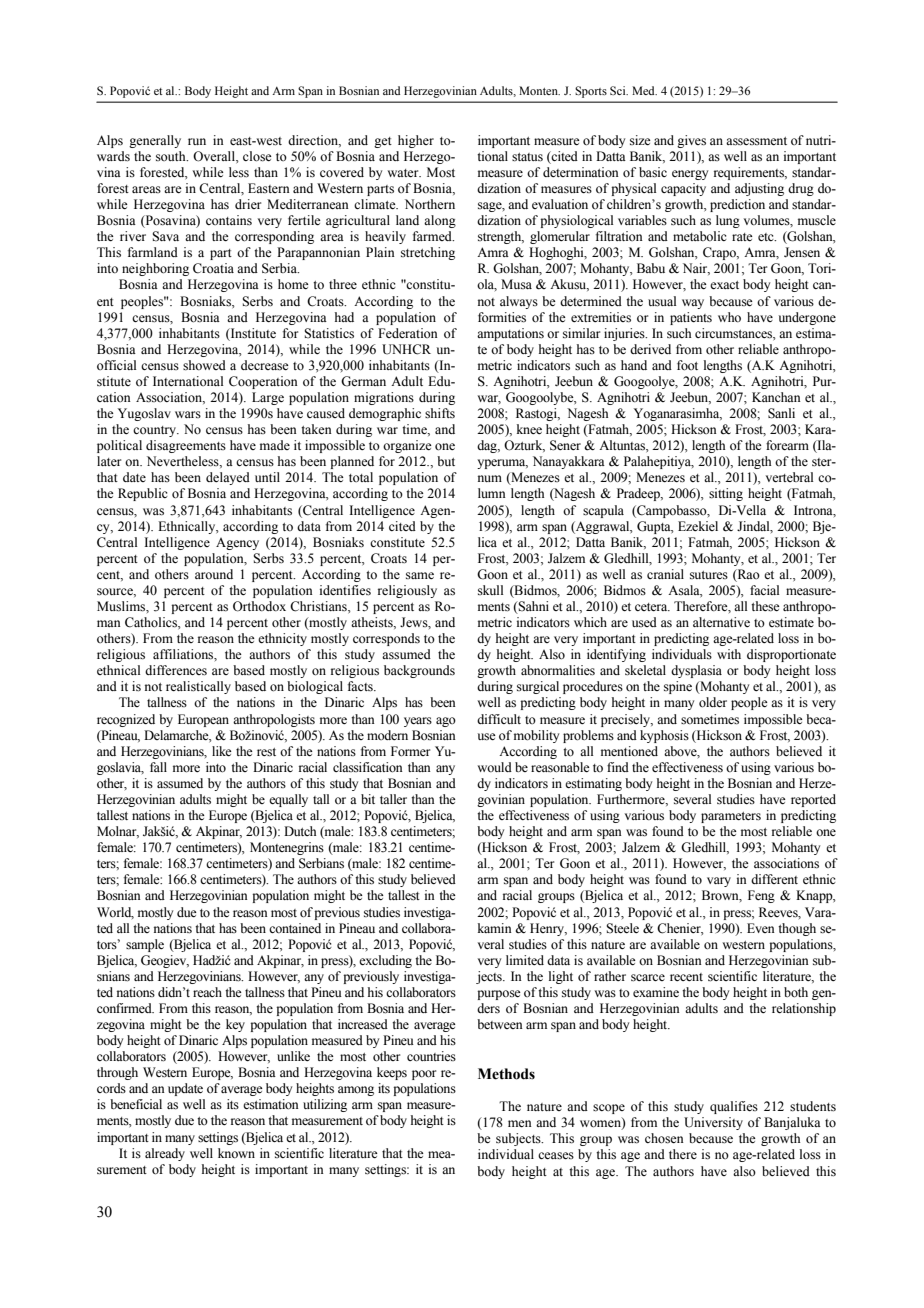 The image size is (924, 1308). I want to click on delayed, so click(228, 478).
